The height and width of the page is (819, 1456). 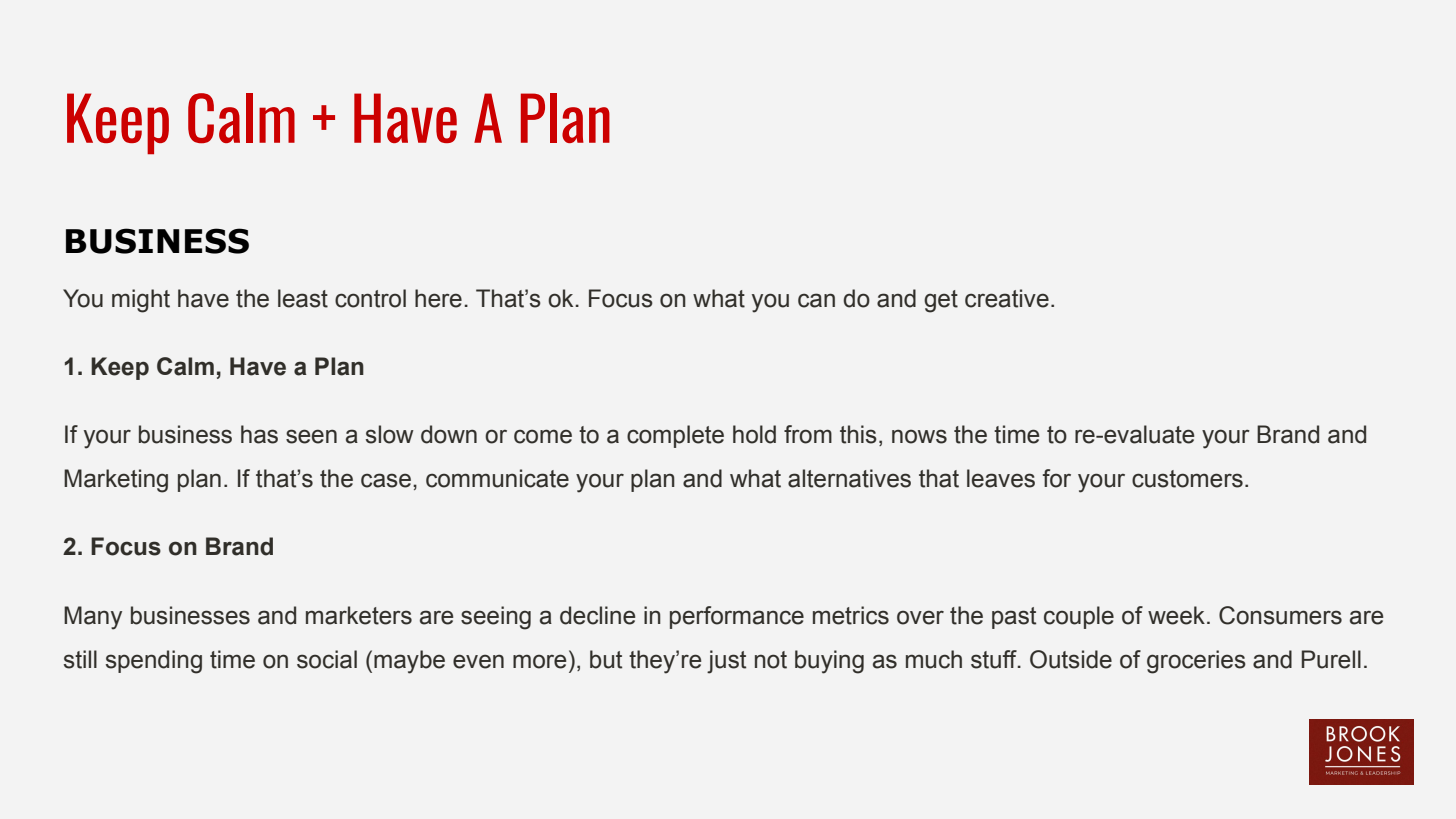 What do you see at coordinates (1007, 298) in the page?
I see `creative` at bounding box center [1007, 298].
